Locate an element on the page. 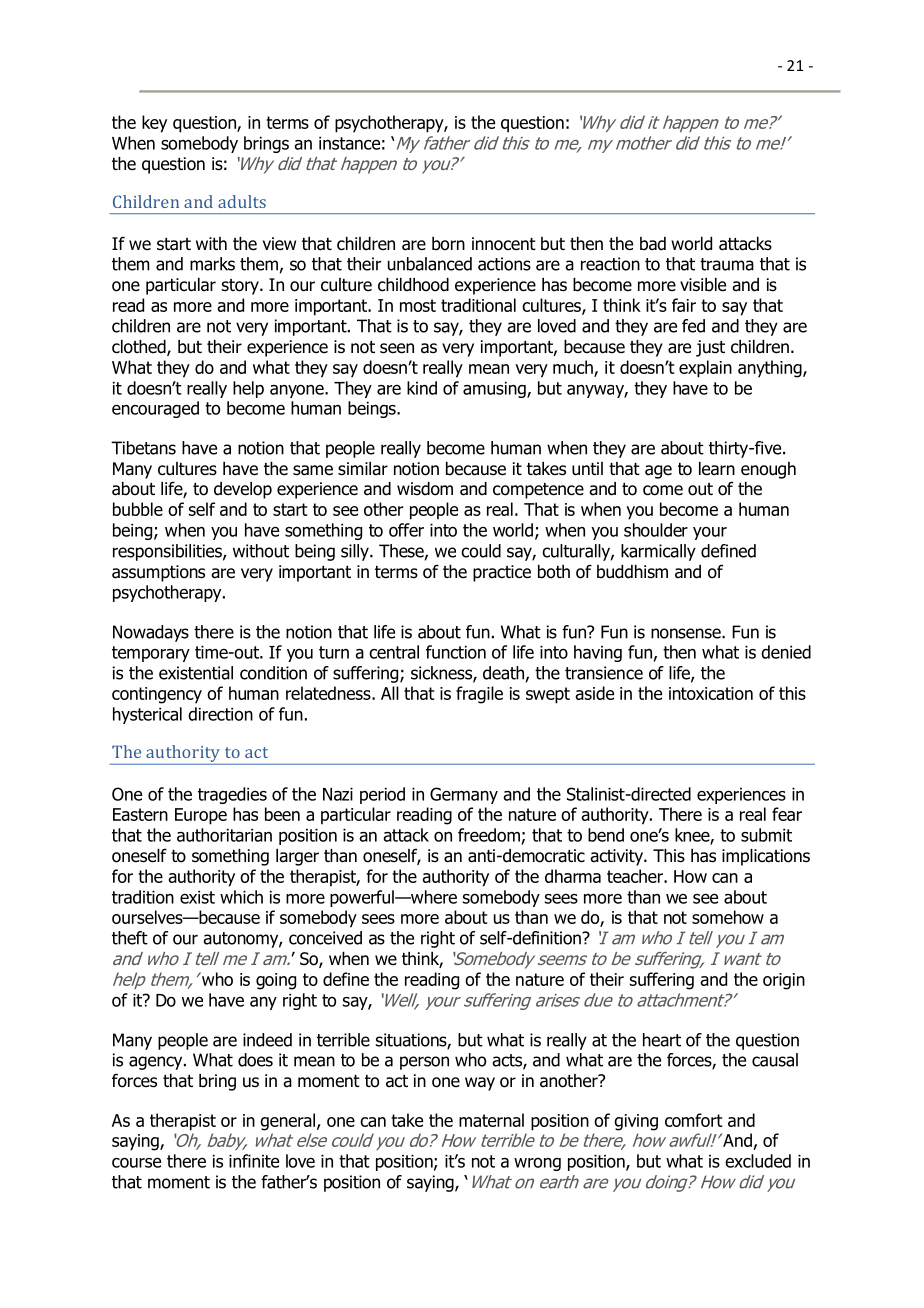 This image has height=1308, width=924. Europe is located at coordinates (201, 816).
